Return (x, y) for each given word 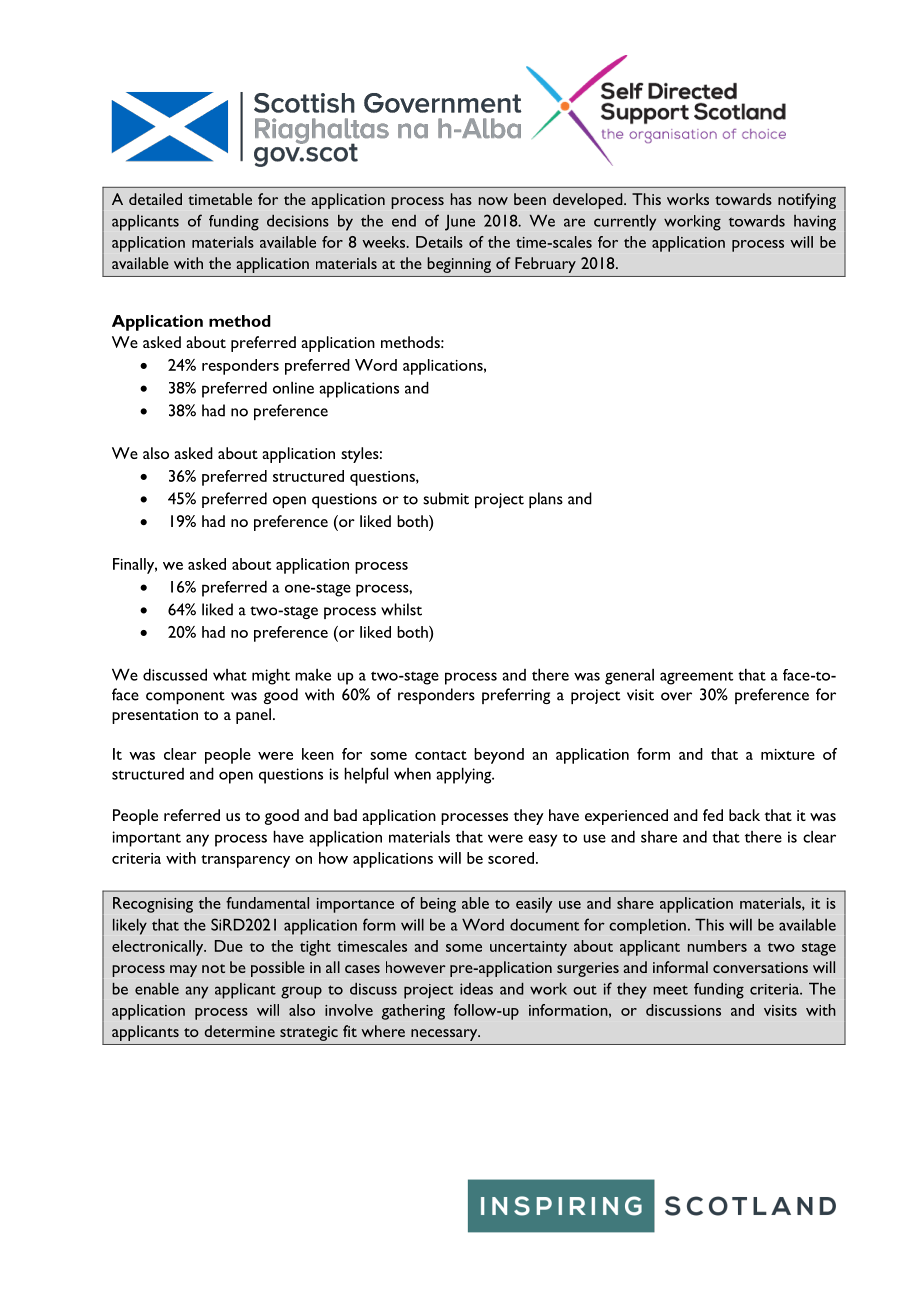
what (230, 675)
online (293, 388)
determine (240, 1031)
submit (446, 498)
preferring (516, 696)
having (815, 223)
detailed (155, 199)
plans (546, 500)
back (744, 815)
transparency (245, 861)
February (545, 265)
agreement (696, 678)
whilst (401, 609)
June (460, 223)
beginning (459, 265)
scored (511, 858)
